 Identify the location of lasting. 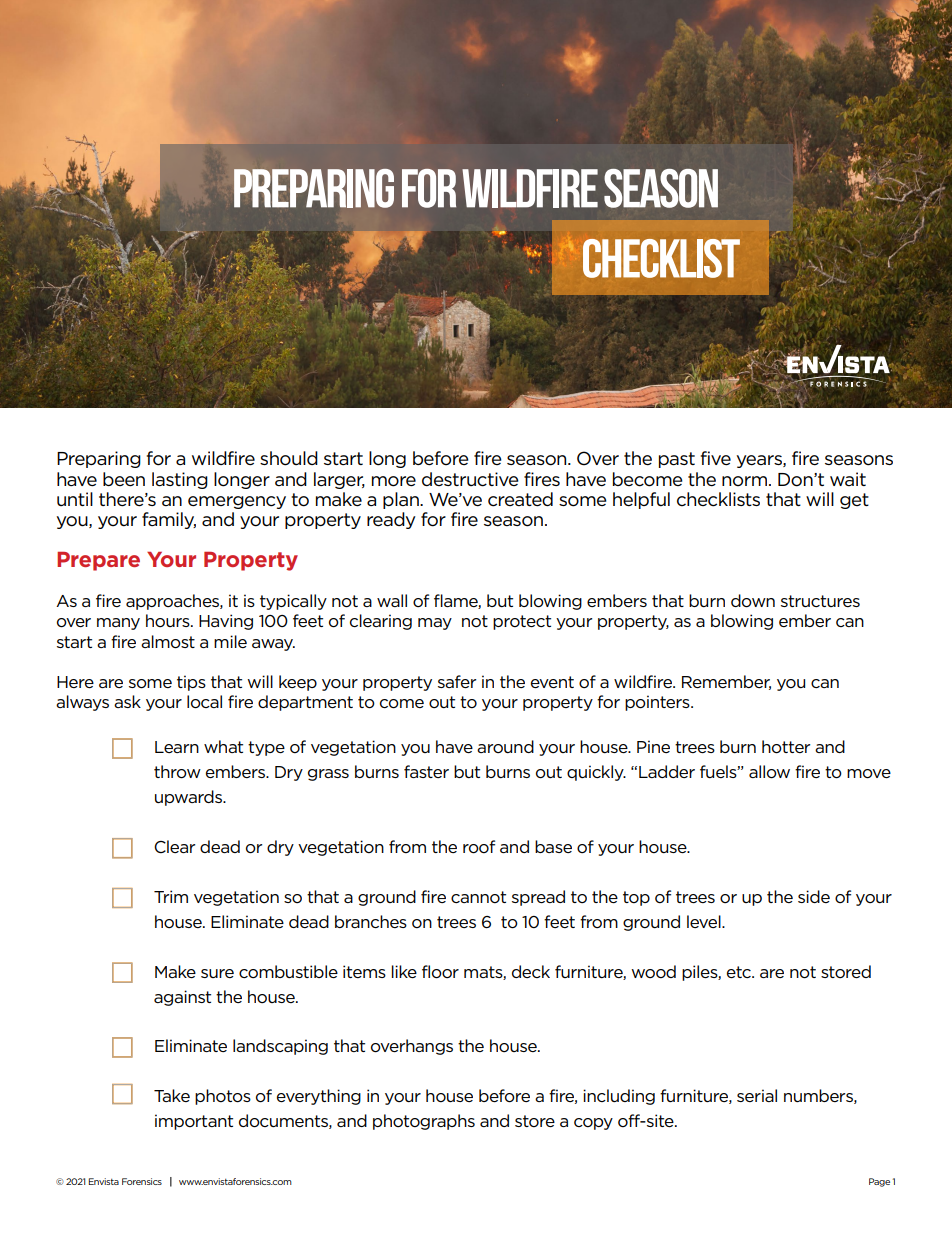
(180, 480).
